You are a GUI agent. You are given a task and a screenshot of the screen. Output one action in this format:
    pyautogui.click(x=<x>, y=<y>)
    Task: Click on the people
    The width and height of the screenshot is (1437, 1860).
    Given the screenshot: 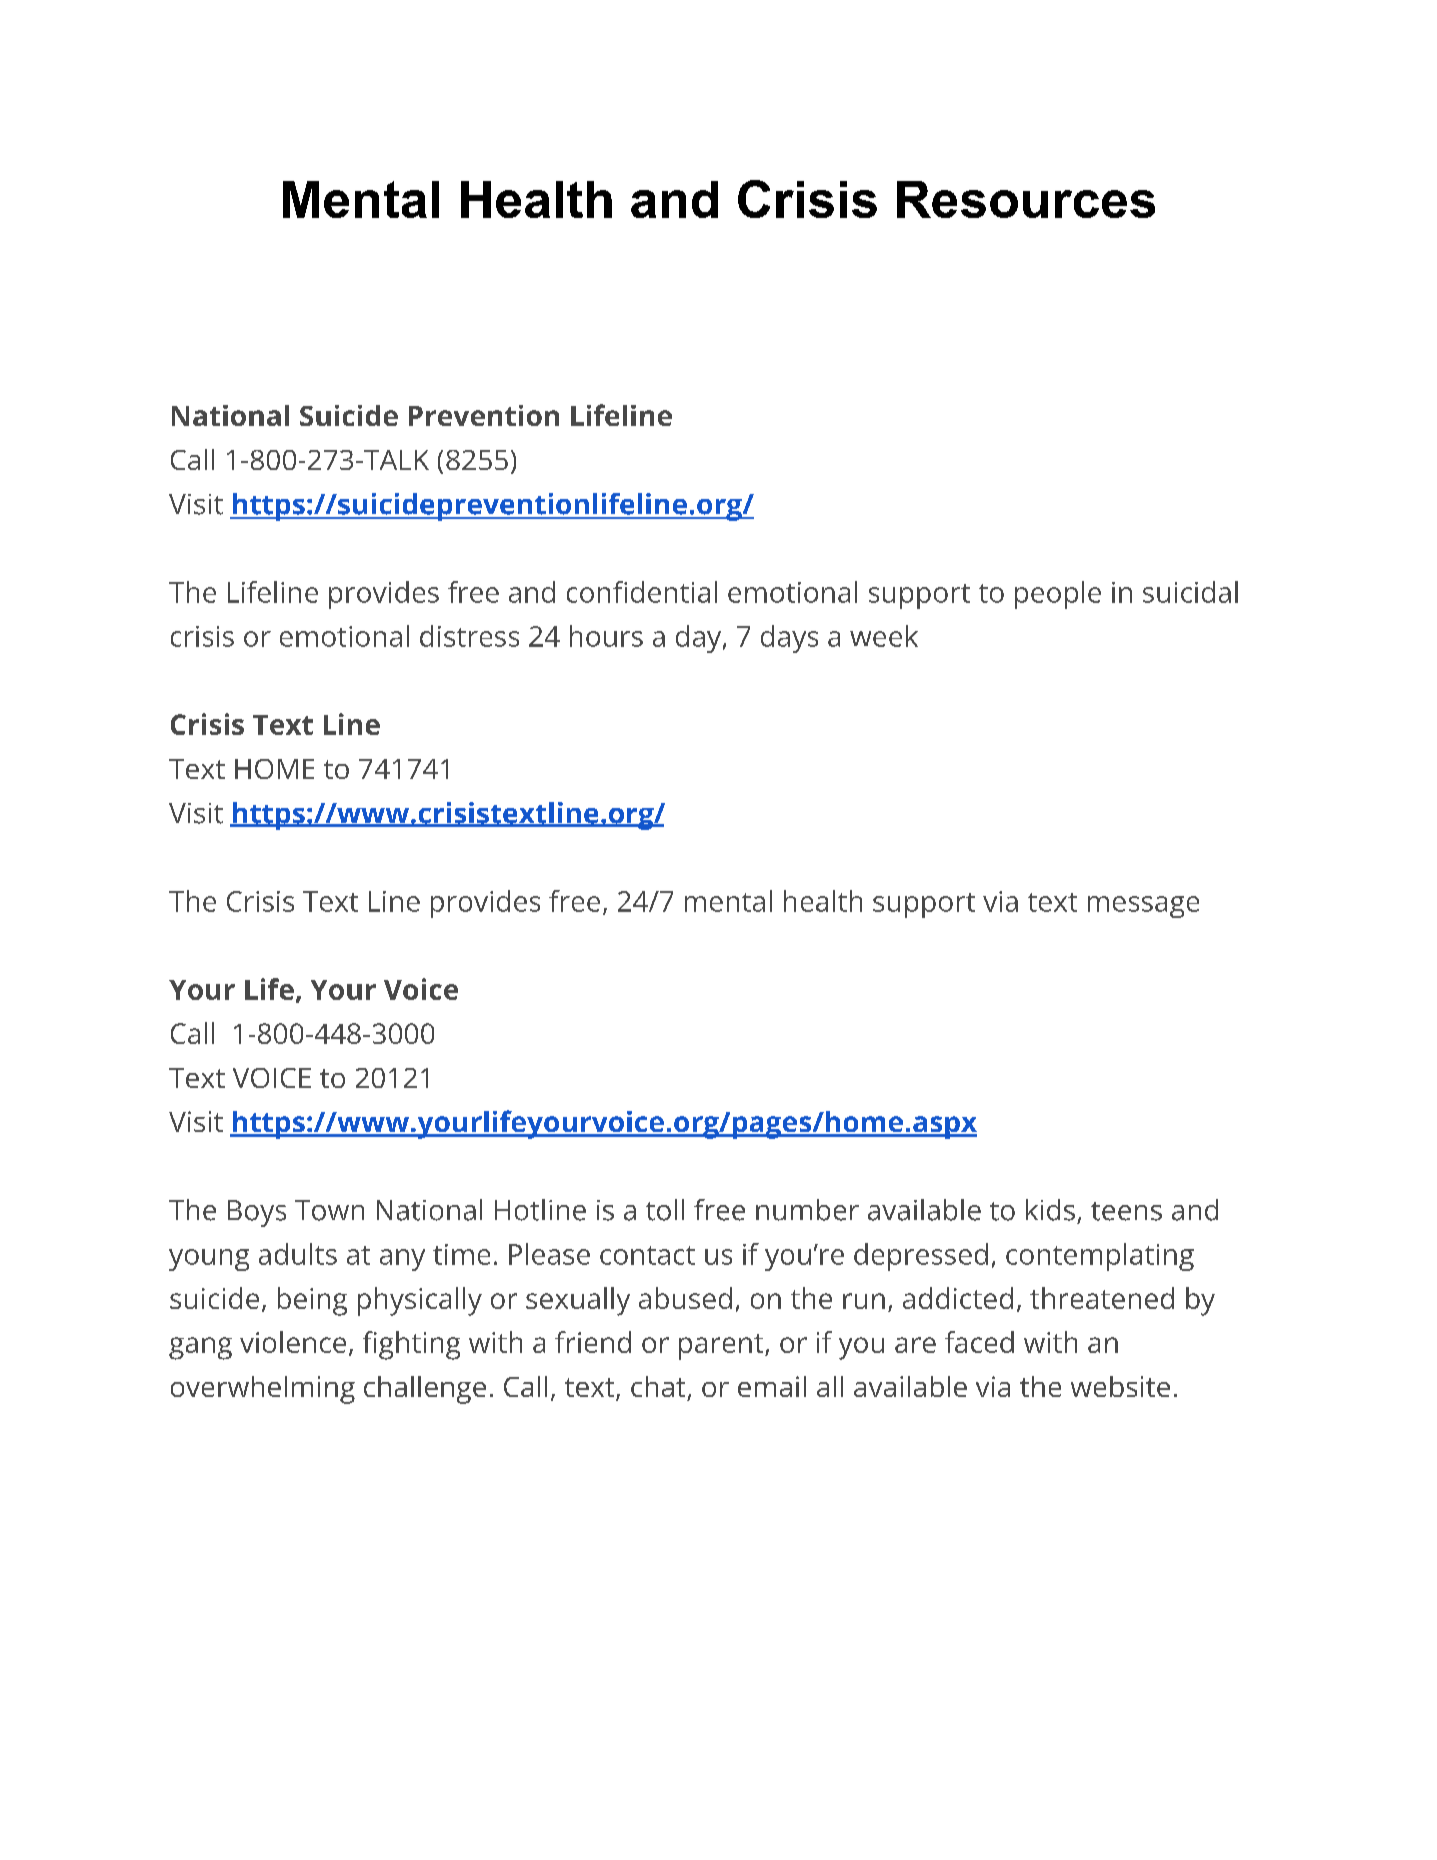 What is the action you would take?
    pyautogui.click(x=1058, y=595)
